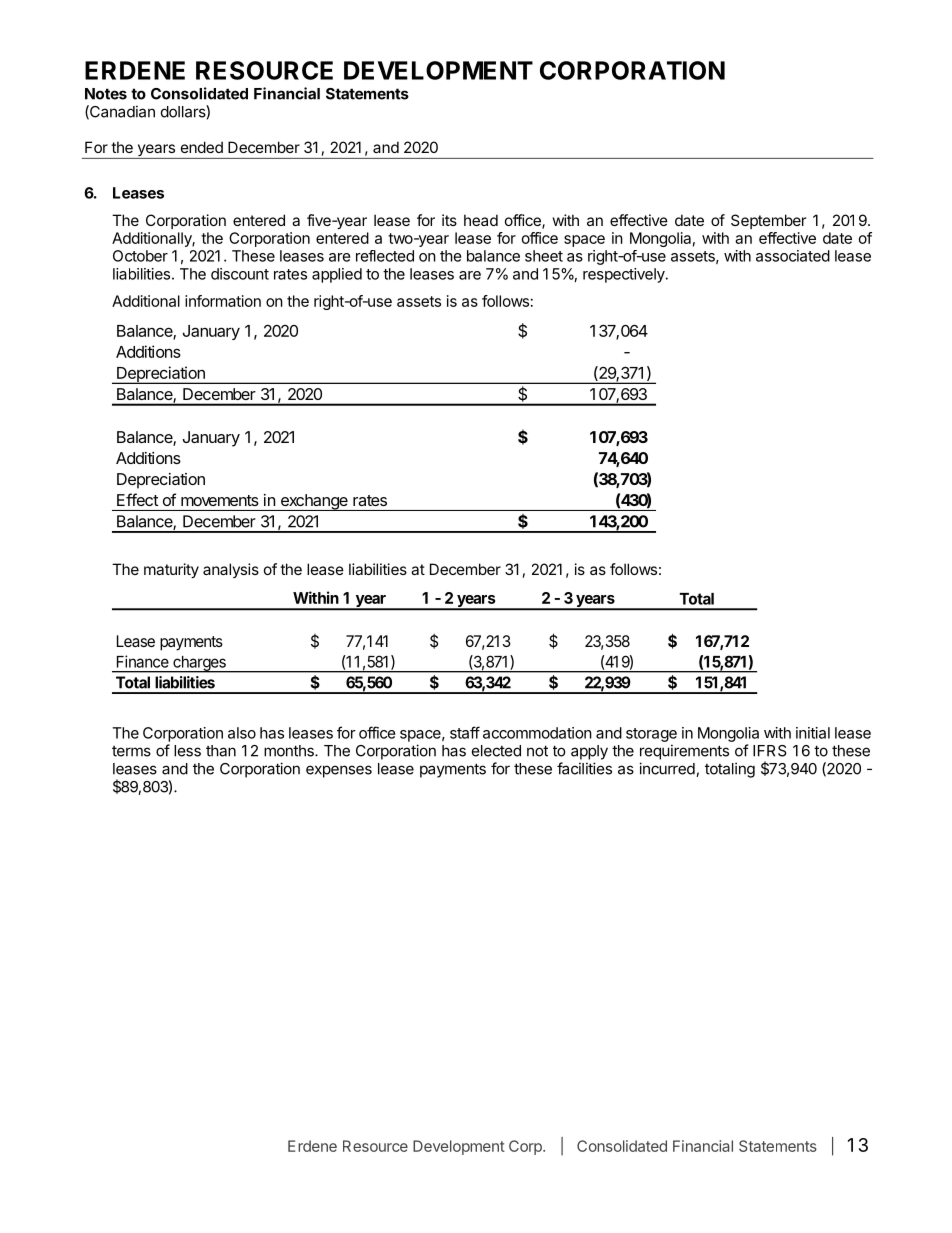  Describe the element at coordinates (793, 256) in the document. I see `associated` at that location.
